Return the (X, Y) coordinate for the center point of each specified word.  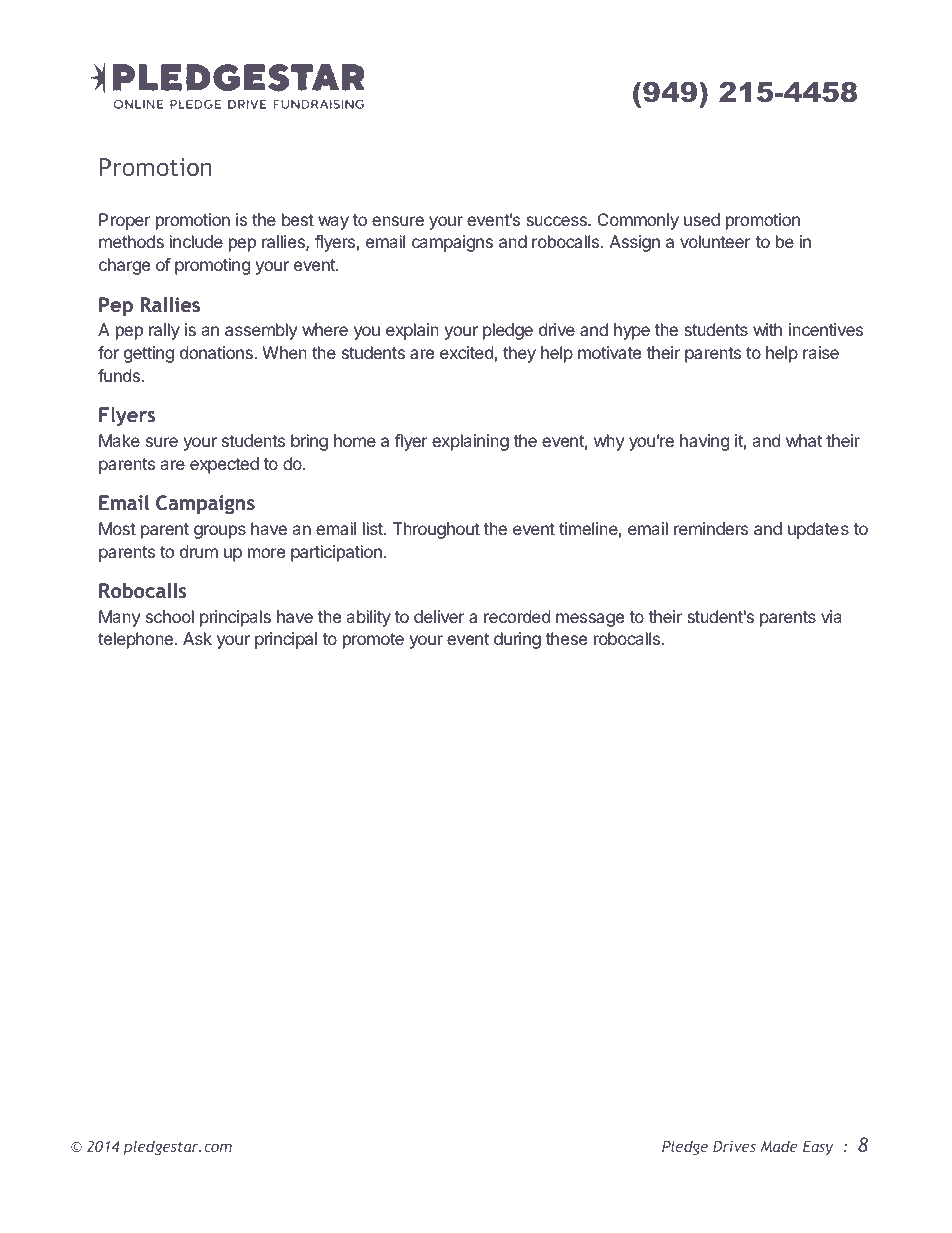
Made (779, 1146)
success (557, 221)
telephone (135, 640)
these (566, 638)
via (831, 616)
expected (224, 465)
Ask (197, 638)
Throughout (436, 530)
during (517, 640)
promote (373, 641)
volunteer (715, 241)
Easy (818, 1148)
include (196, 241)
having (705, 442)
